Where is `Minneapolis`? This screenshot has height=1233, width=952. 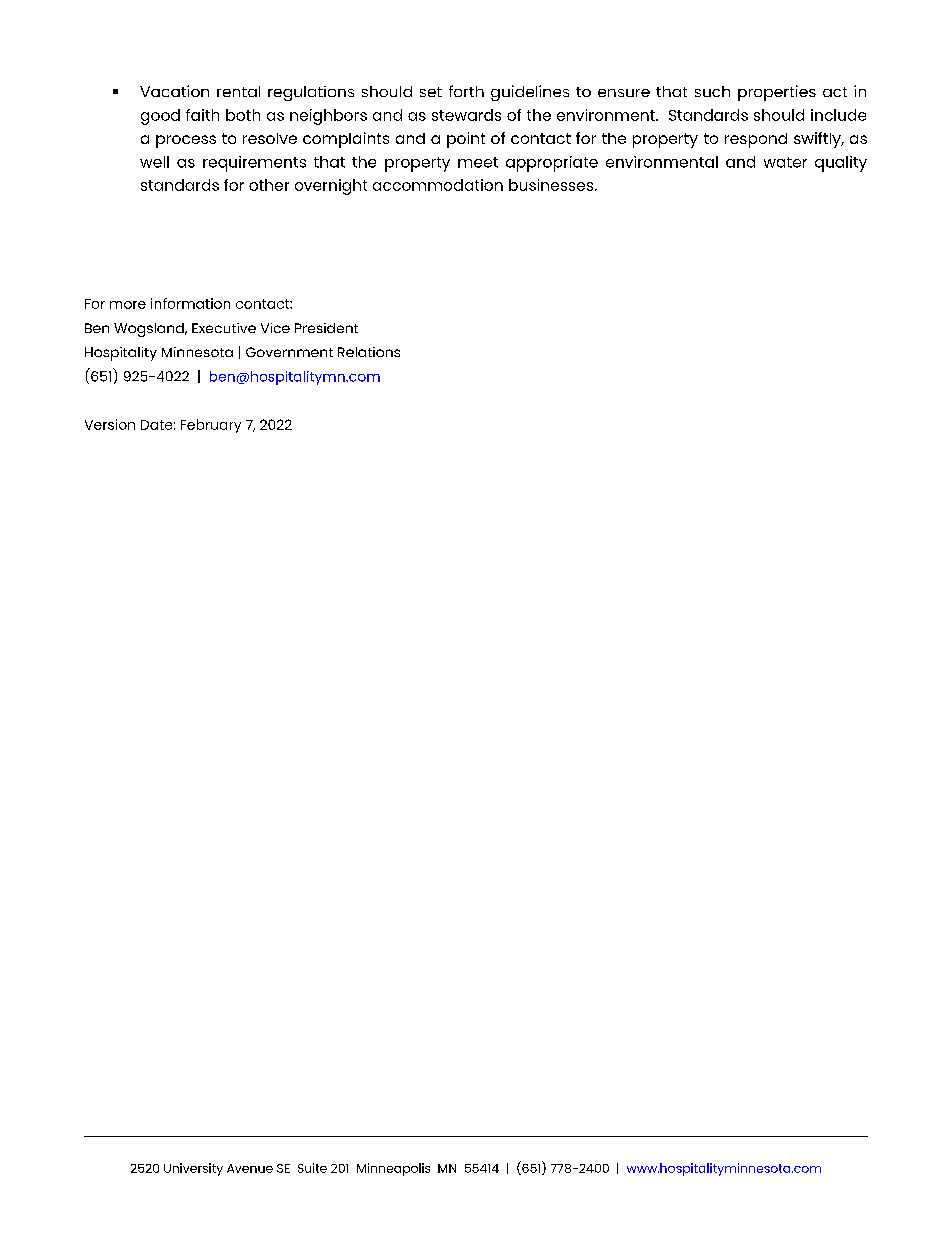 Minneapolis is located at coordinates (393, 1169).
